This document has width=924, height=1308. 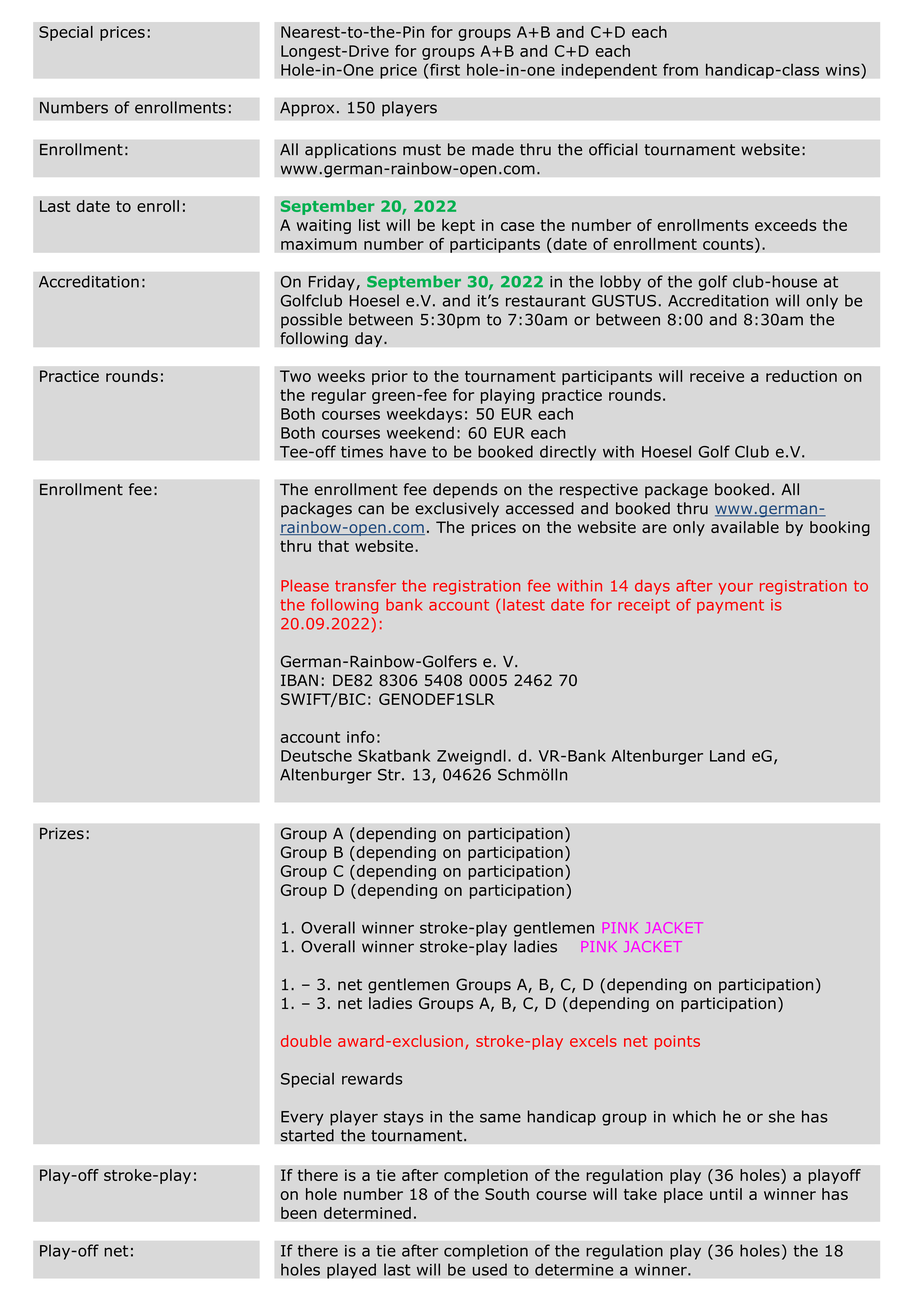 What do you see at coordinates (524, 605) in the document?
I see `latest` at bounding box center [524, 605].
